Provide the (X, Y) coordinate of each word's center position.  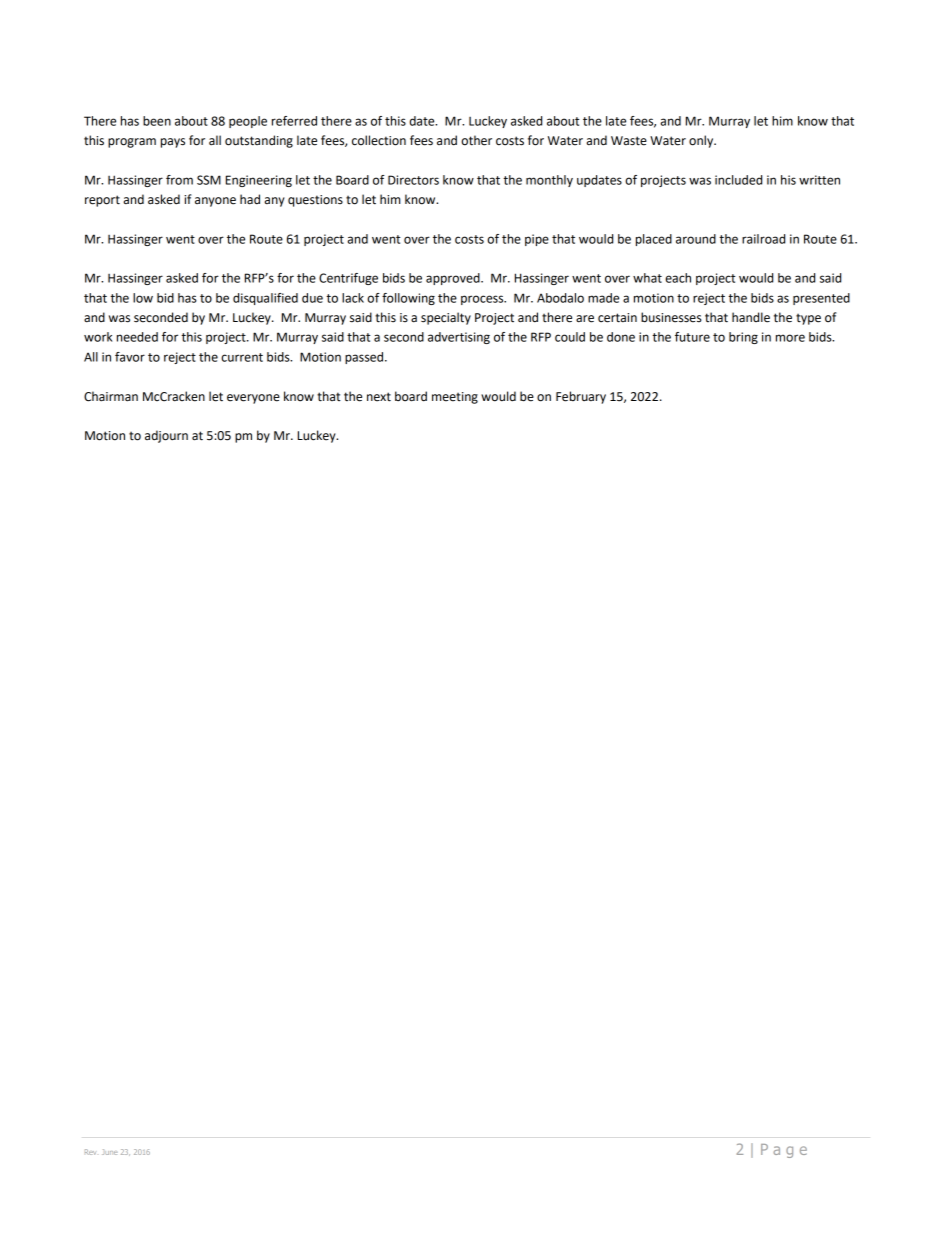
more (790, 338)
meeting (455, 398)
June (110, 1152)
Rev (90, 1152)
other (476, 140)
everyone (253, 399)
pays (173, 143)
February (581, 397)
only (702, 141)
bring (743, 338)
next (379, 397)
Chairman (111, 396)
